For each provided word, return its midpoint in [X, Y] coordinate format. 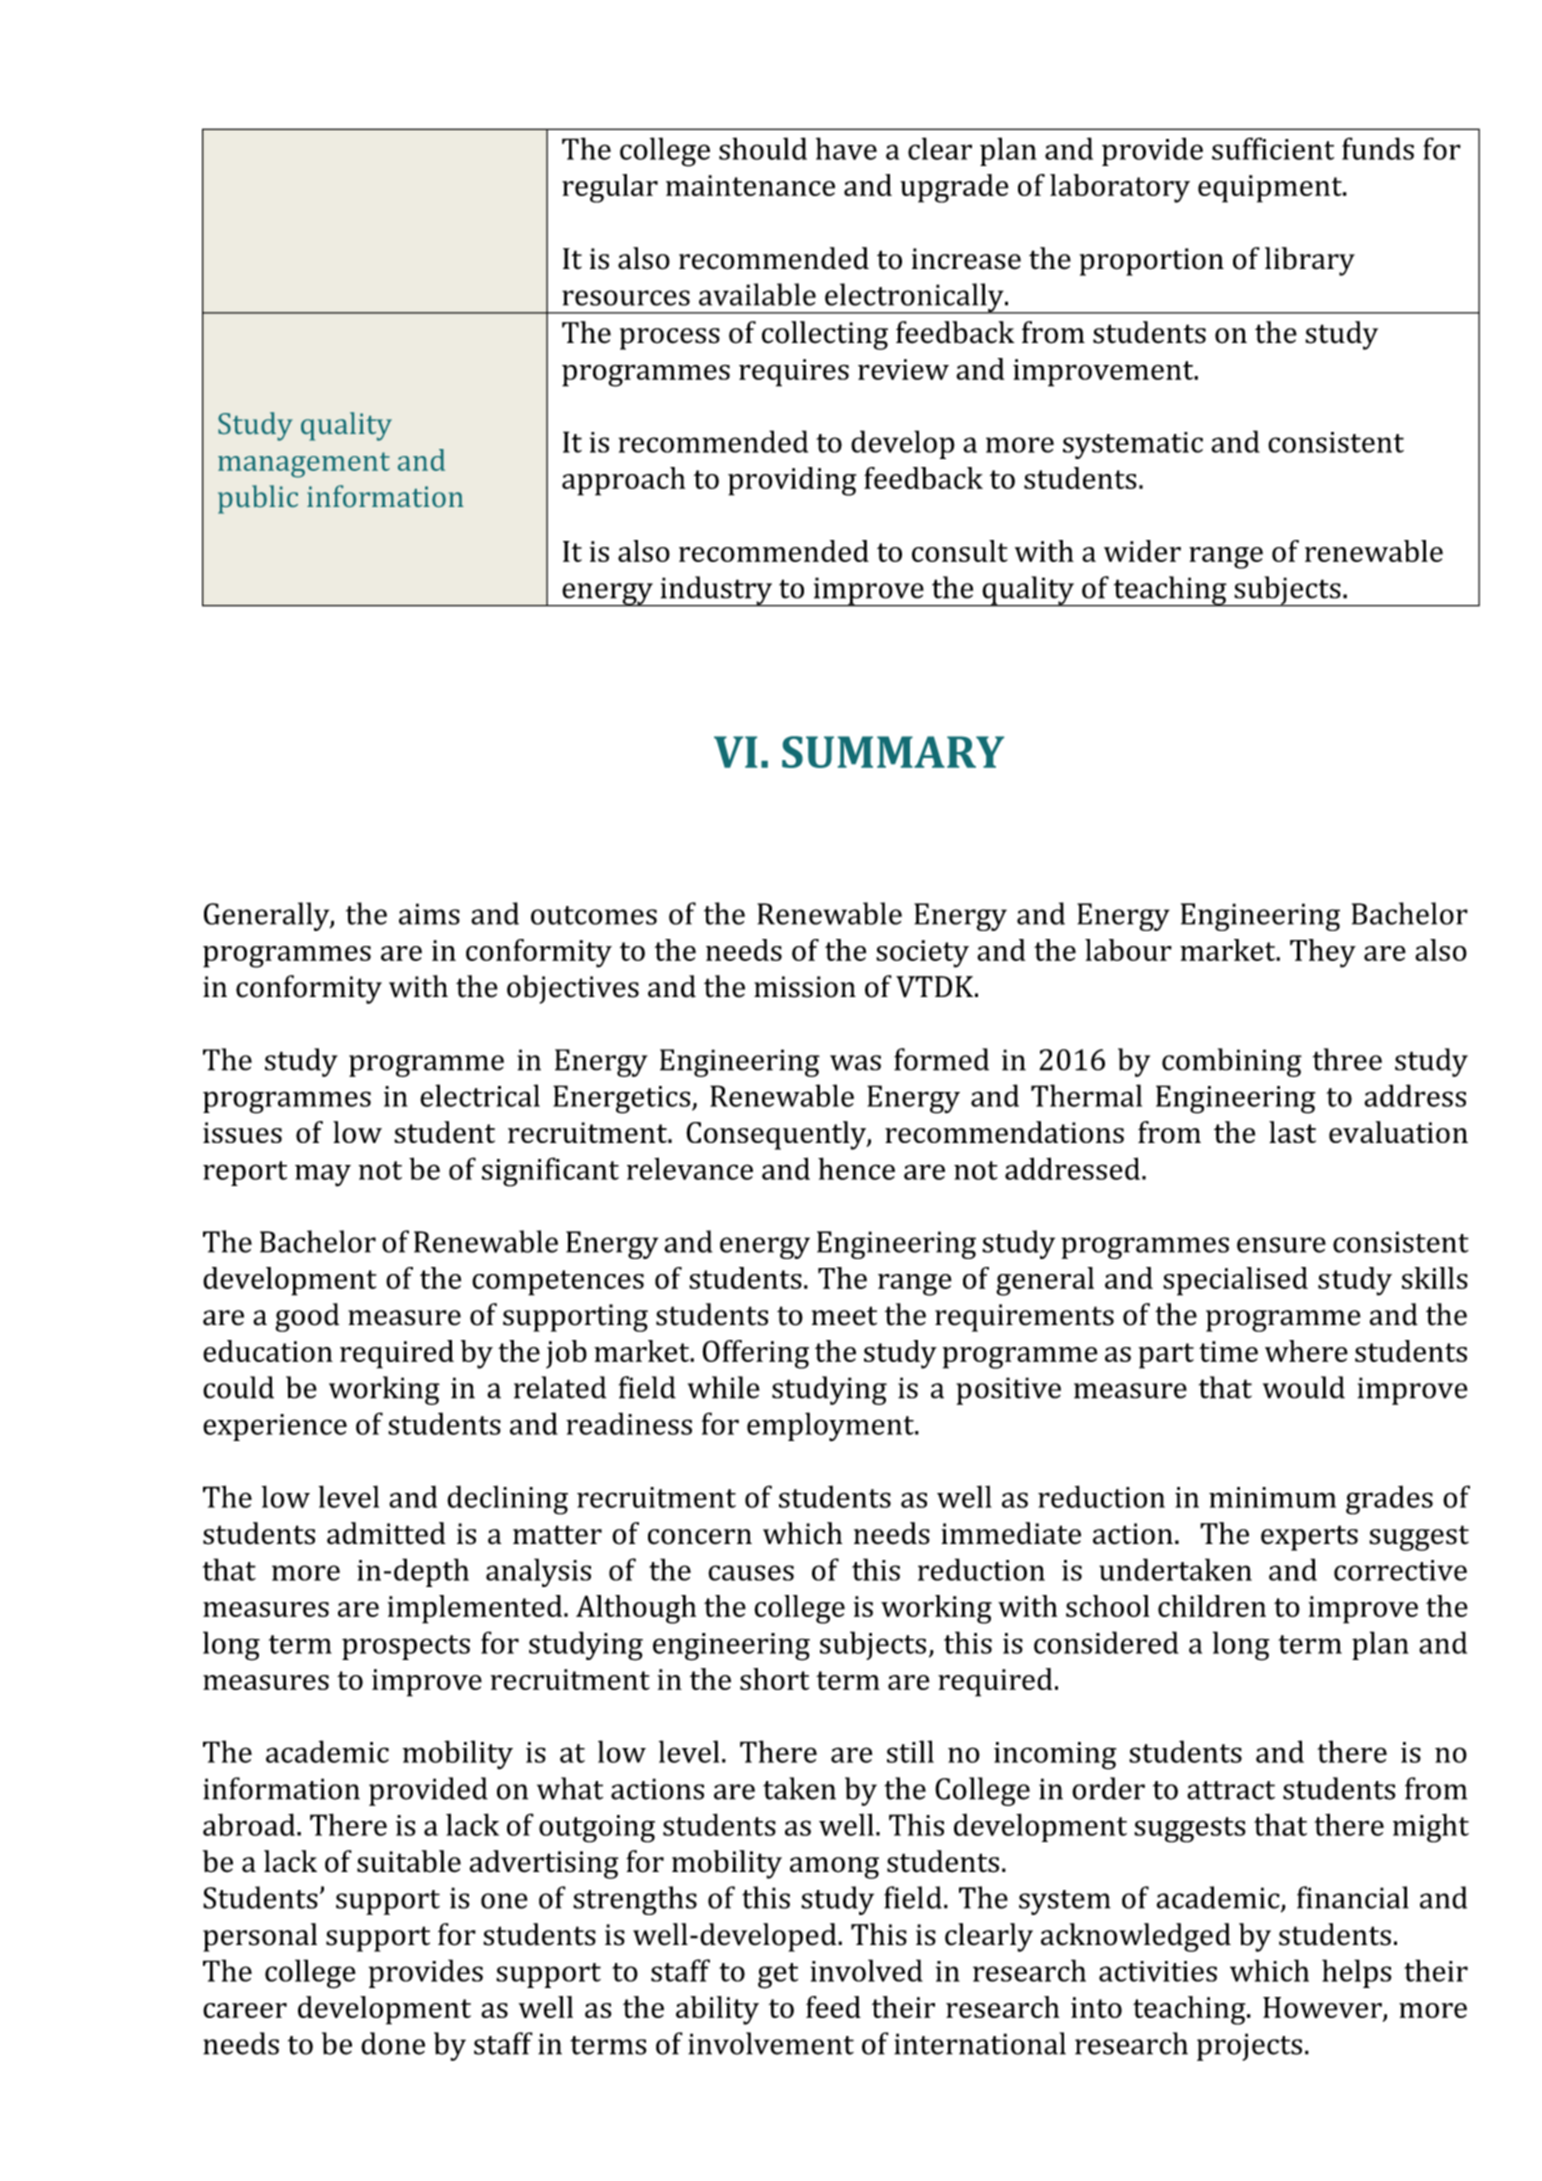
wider [1142, 551]
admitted [386, 1533]
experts [1309, 1538]
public [258, 499]
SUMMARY [893, 752]
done [393, 2043]
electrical [480, 1095]
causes [751, 1573]
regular [610, 188]
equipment [1271, 189]
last [1292, 1132]
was [855, 1063]
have [846, 148]
